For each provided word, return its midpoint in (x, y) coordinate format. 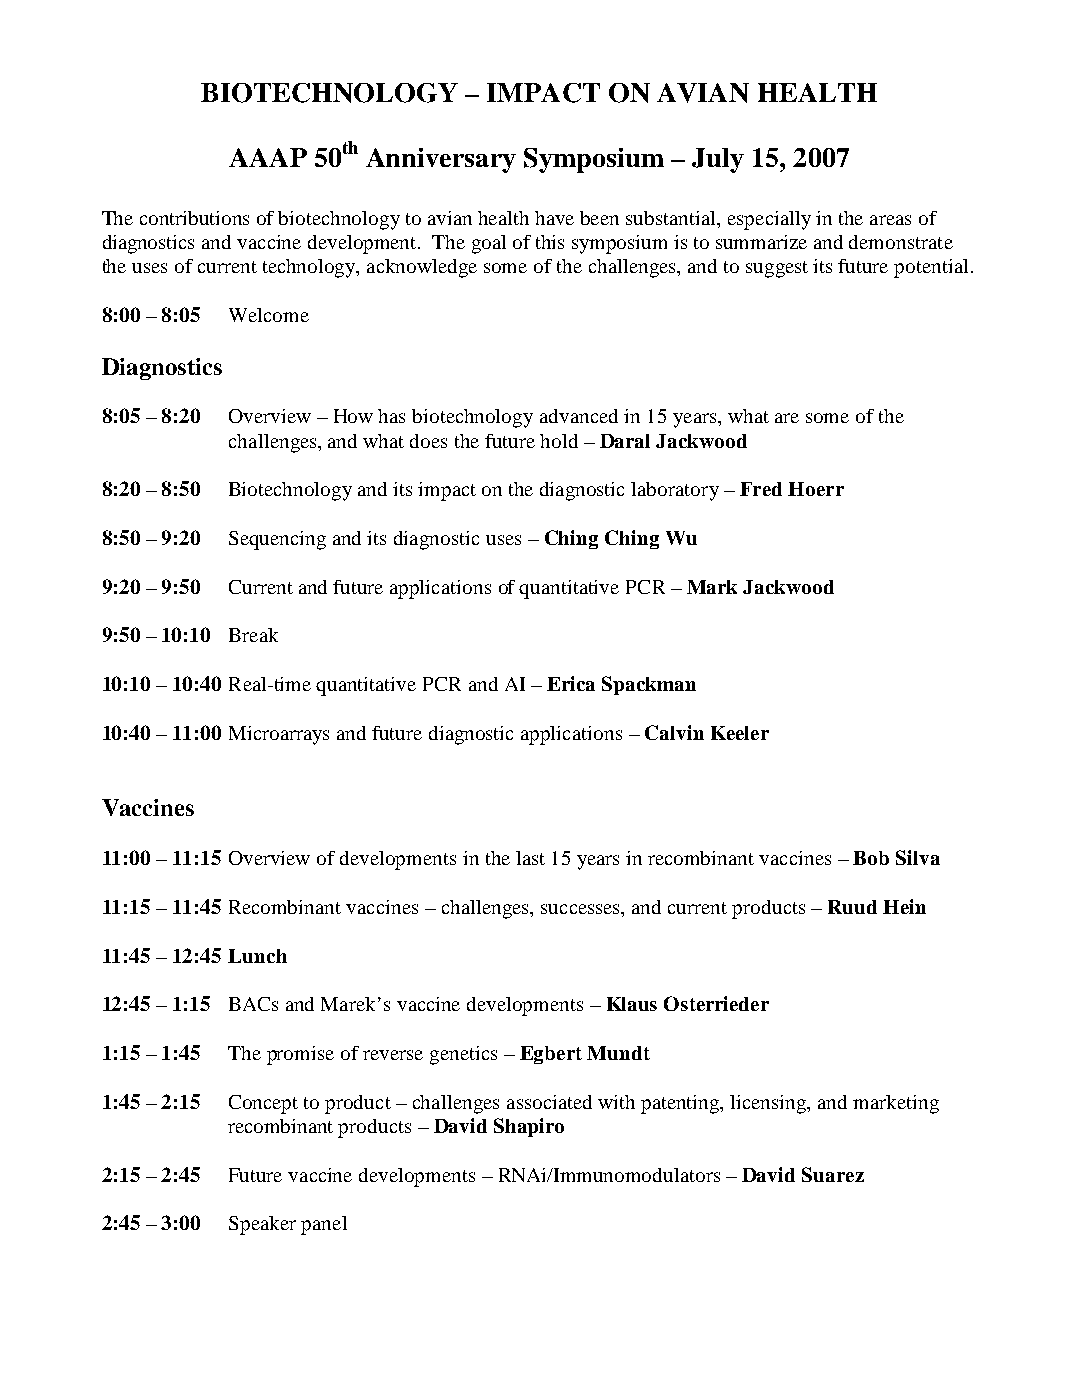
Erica (571, 683)
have (554, 218)
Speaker (262, 1225)
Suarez (833, 1174)
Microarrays (279, 735)
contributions (194, 218)
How (353, 416)
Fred (761, 489)
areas (890, 220)
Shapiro (529, 1127)
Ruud (852, 907)
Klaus (632, 1004)
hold (559, 441)
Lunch (257, 956)
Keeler (740, 733)
